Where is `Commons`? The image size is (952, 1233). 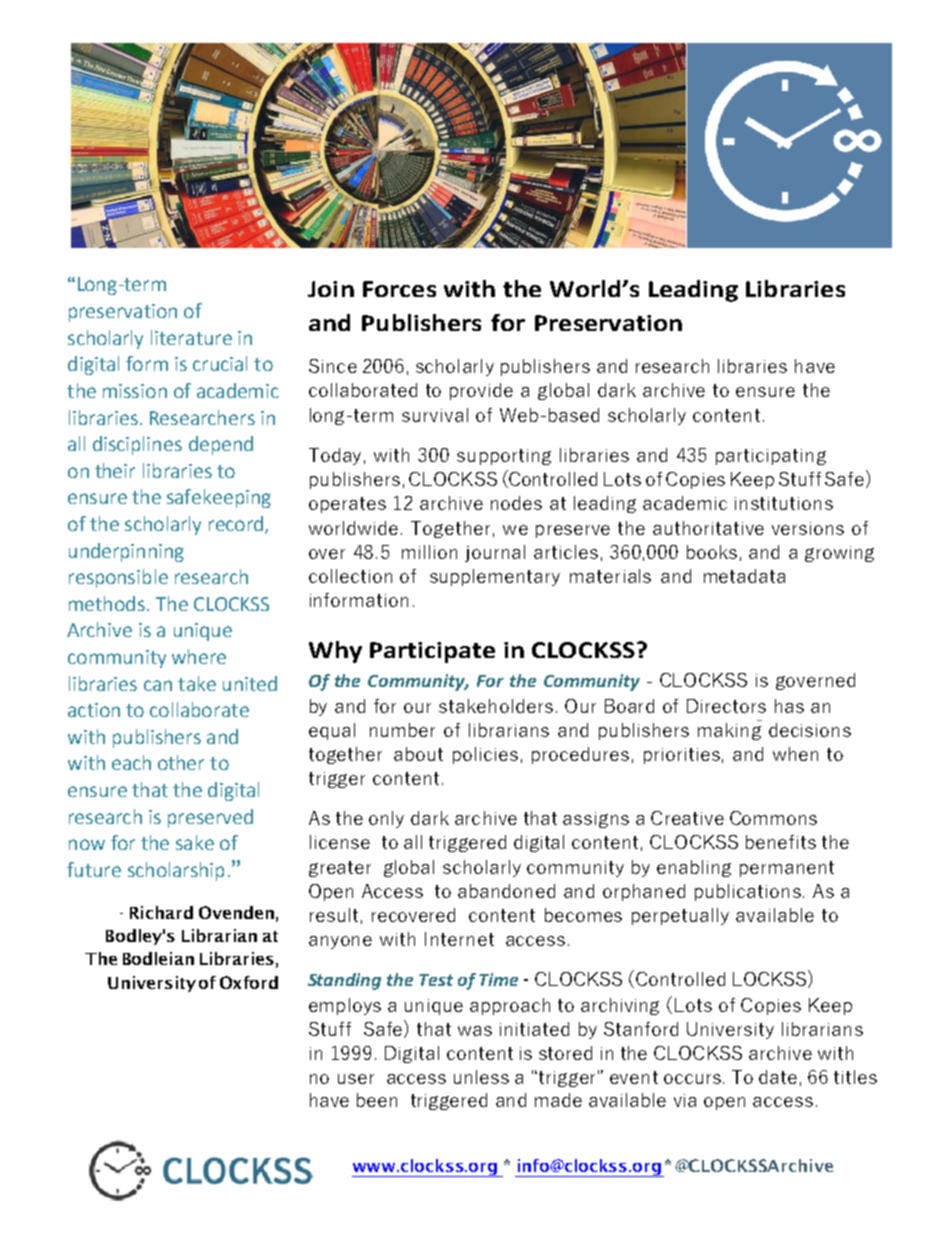 Commons is located at coordinates (773, 818).
